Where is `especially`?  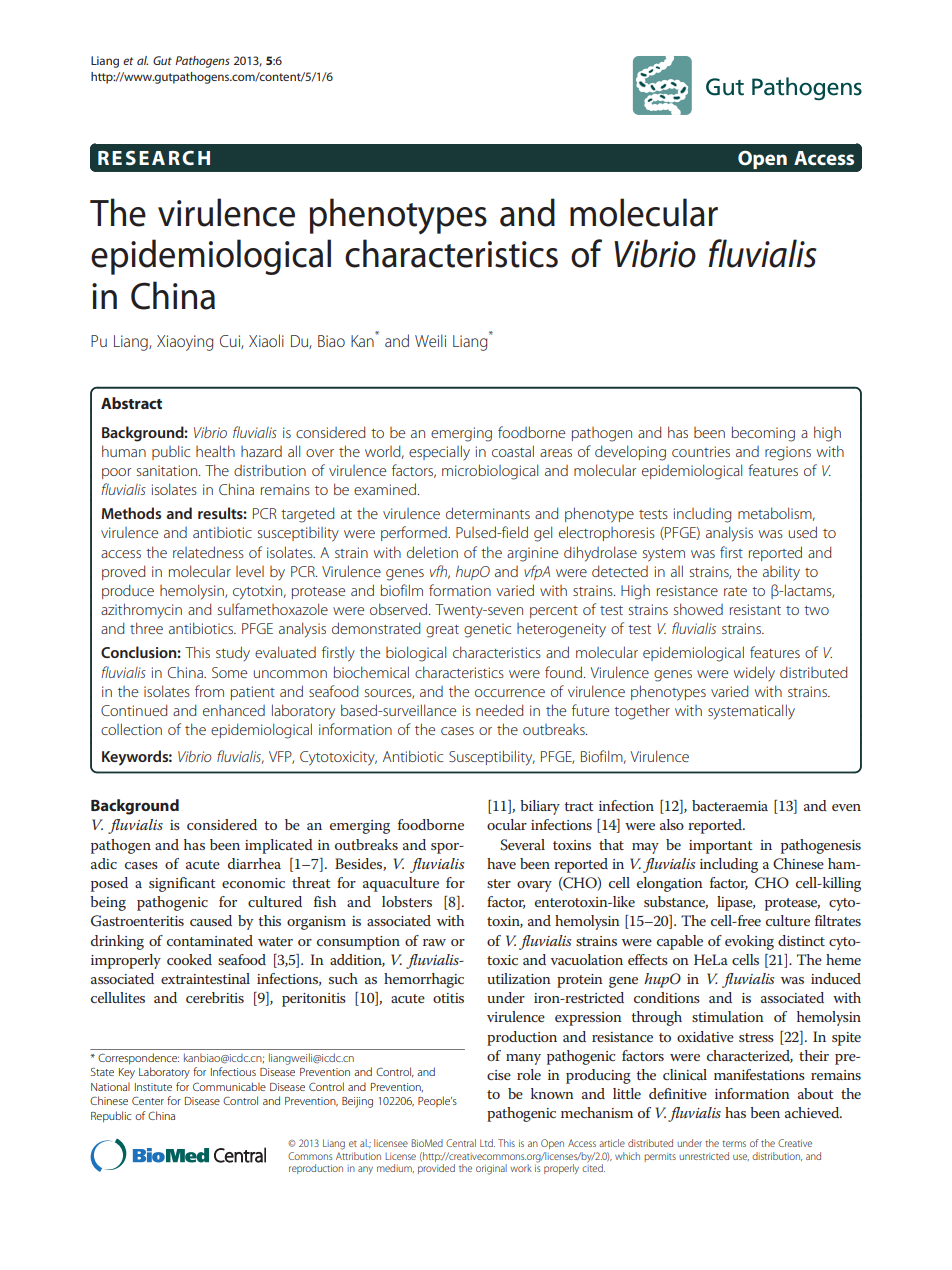 especially is located at coordinates (439, 453).
